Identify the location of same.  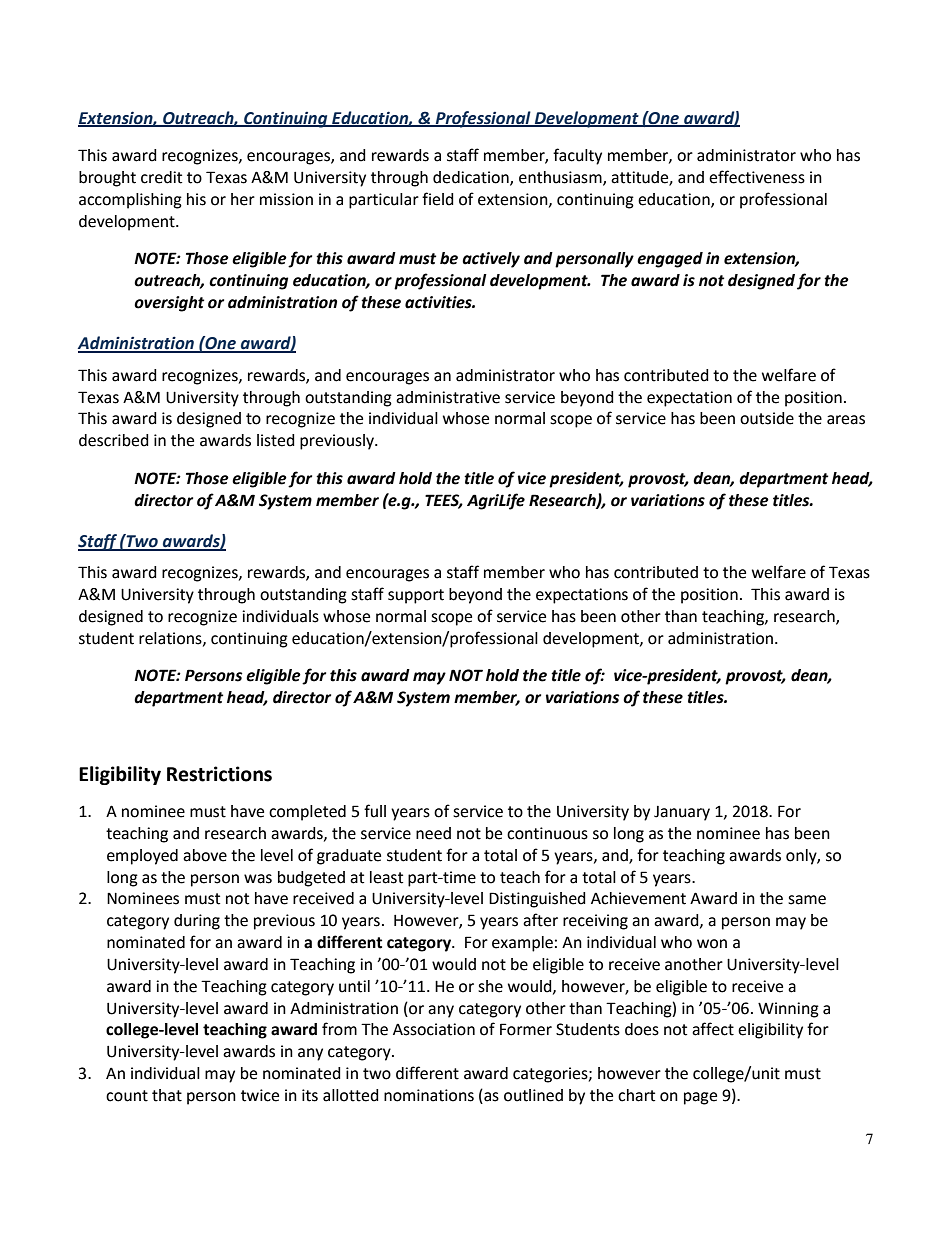
(807, 900).
